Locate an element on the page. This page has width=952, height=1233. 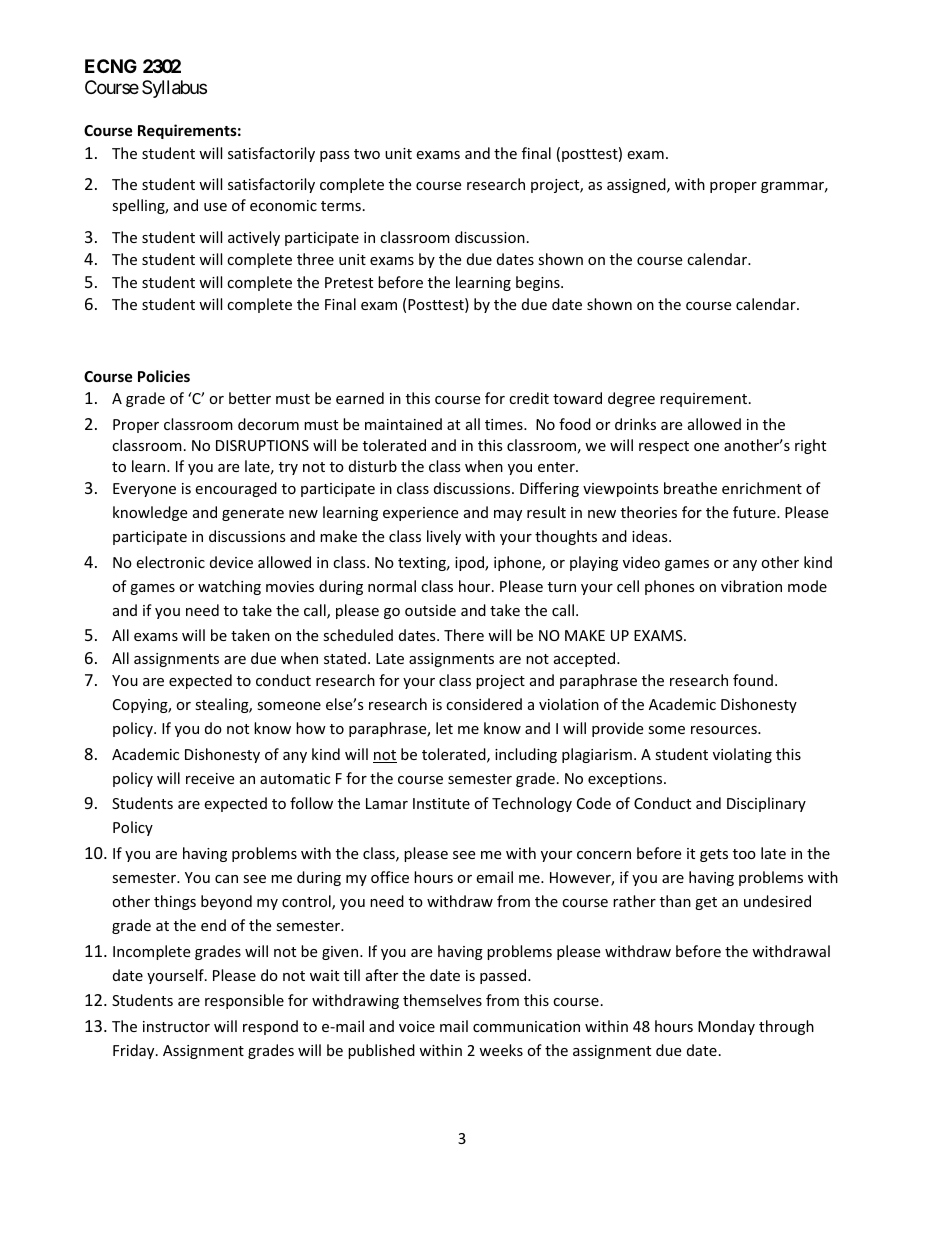
two is located at coordinates (367, 154).
